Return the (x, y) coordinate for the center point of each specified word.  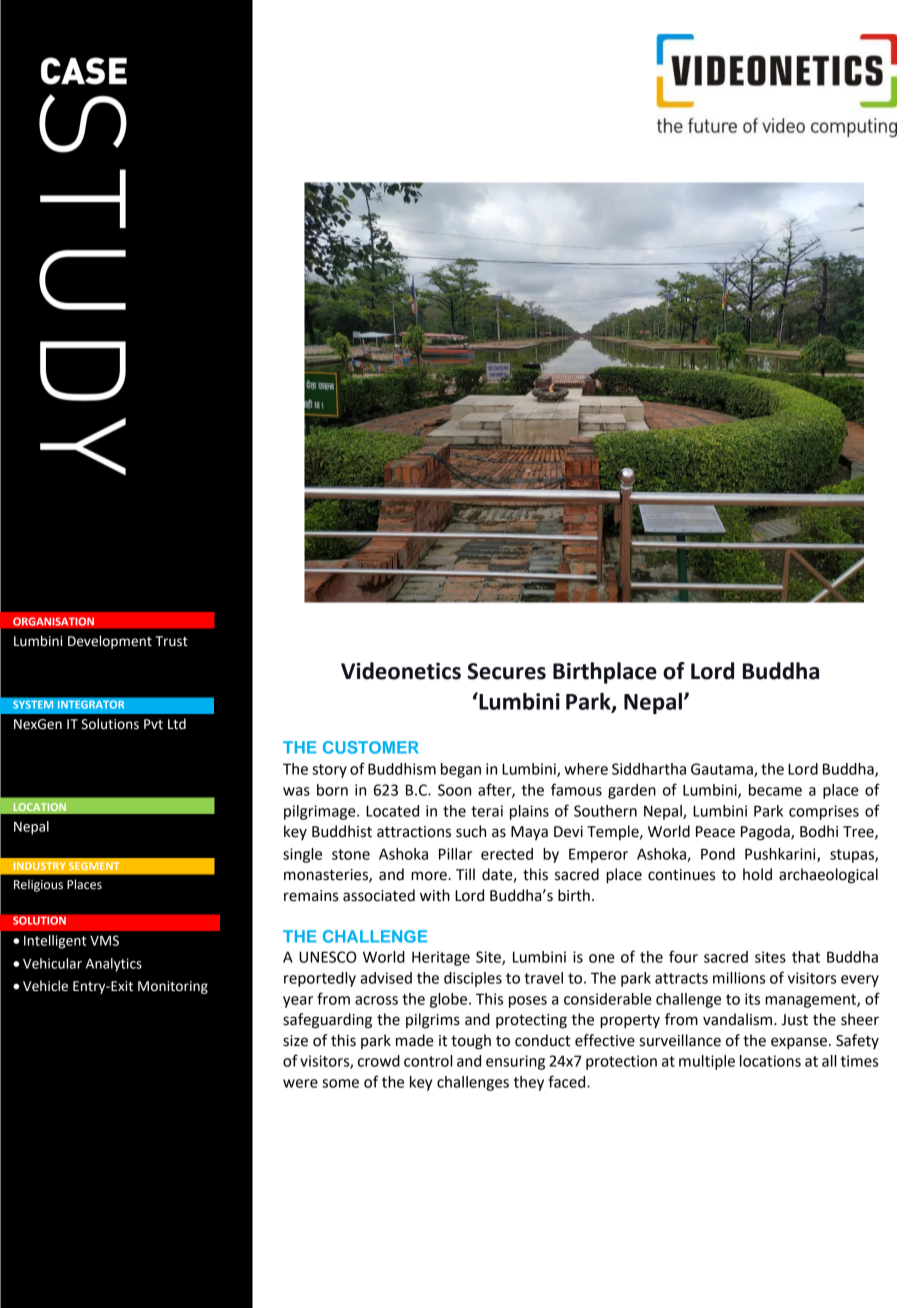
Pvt (153, 724)
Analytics (114, 965)
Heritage (441, 958)
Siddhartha (649, 769)
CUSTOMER (370, 747)
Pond (718, 854)
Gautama (723, 770)
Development (110, 642)
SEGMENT (94, 866)
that (806, 957)
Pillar (455, 854)
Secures (506, 671)
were (300, 1083)
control (428, 1061)
